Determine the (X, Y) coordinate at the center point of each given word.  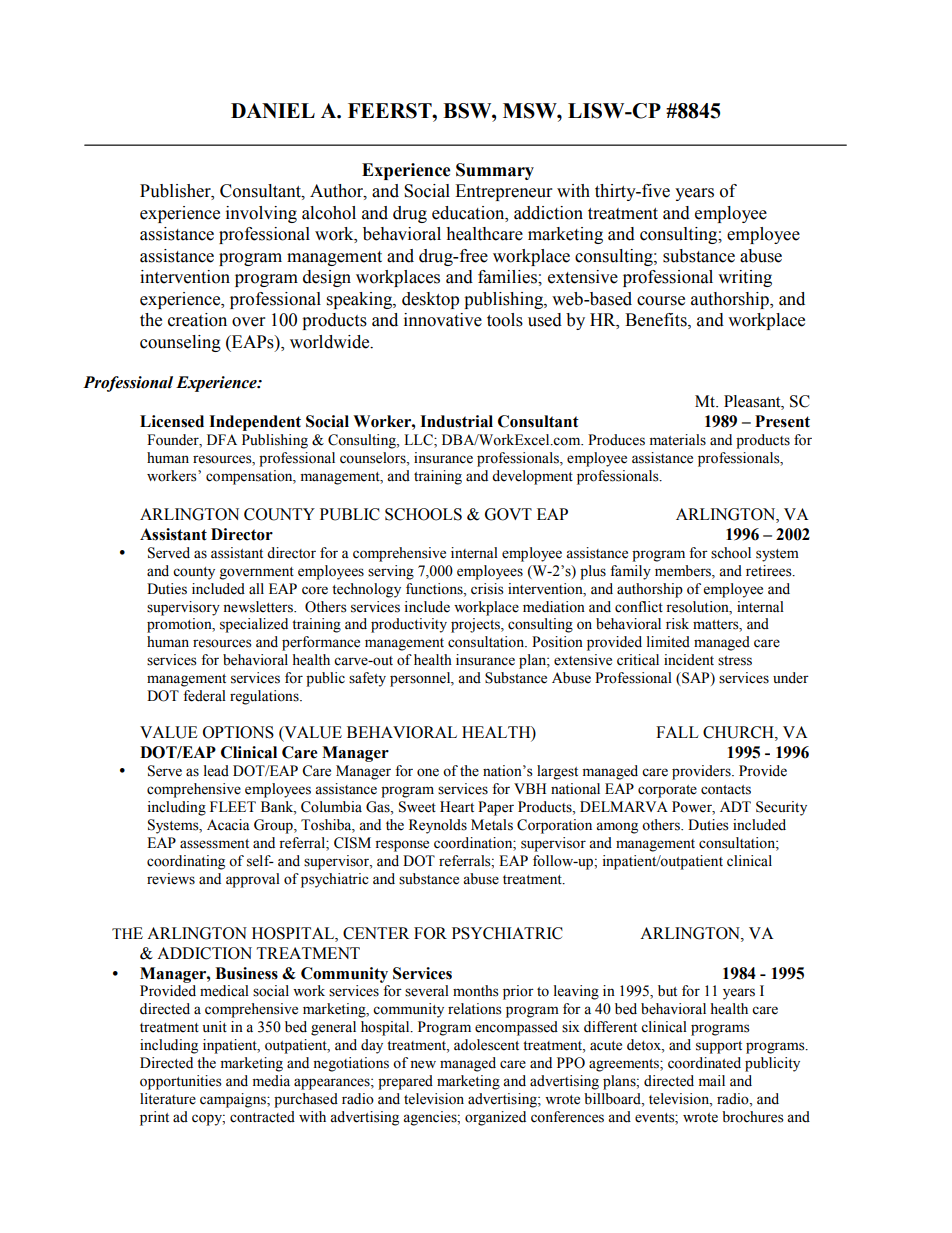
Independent (255, 423)
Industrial (456, 421)
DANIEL (273, 110)
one (428, 772)
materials (677, 440)
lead (216, 771)
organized (495, 1118)
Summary (495, 171)
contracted (262, 1117)
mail (711, 1080)
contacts (726, 790)
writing (745, 278)
